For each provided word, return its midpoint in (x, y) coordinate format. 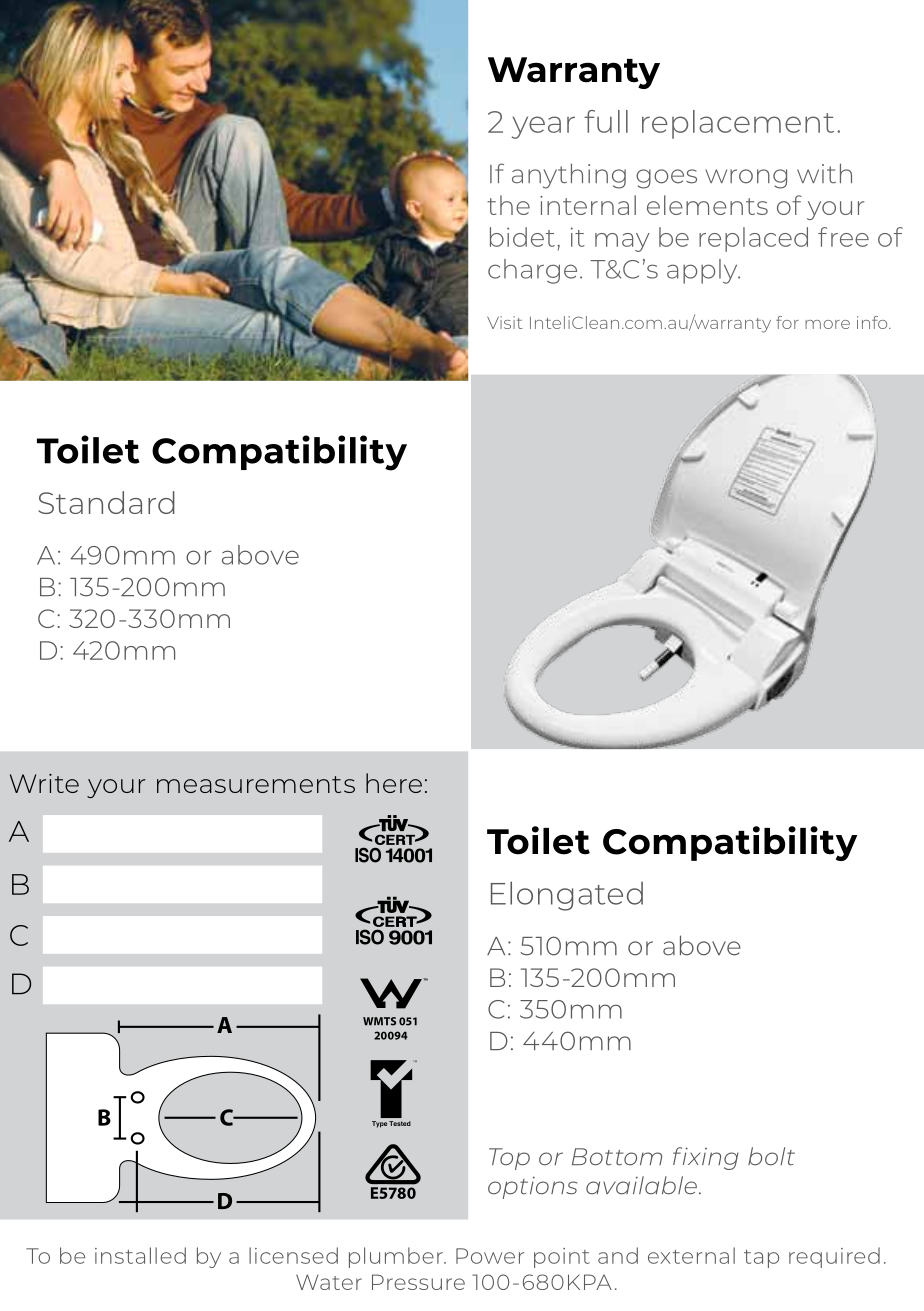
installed (140, 1255)
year (543, 127)
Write (44, 783)
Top (509, 1159)
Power (490, 1256)
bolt (771, 1156)
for (787, 322)
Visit (505, 322)
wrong (746, 179)
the (508, 205)
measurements (256, 784)
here (394, 783)
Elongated (567, 896)
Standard (106, 502)
